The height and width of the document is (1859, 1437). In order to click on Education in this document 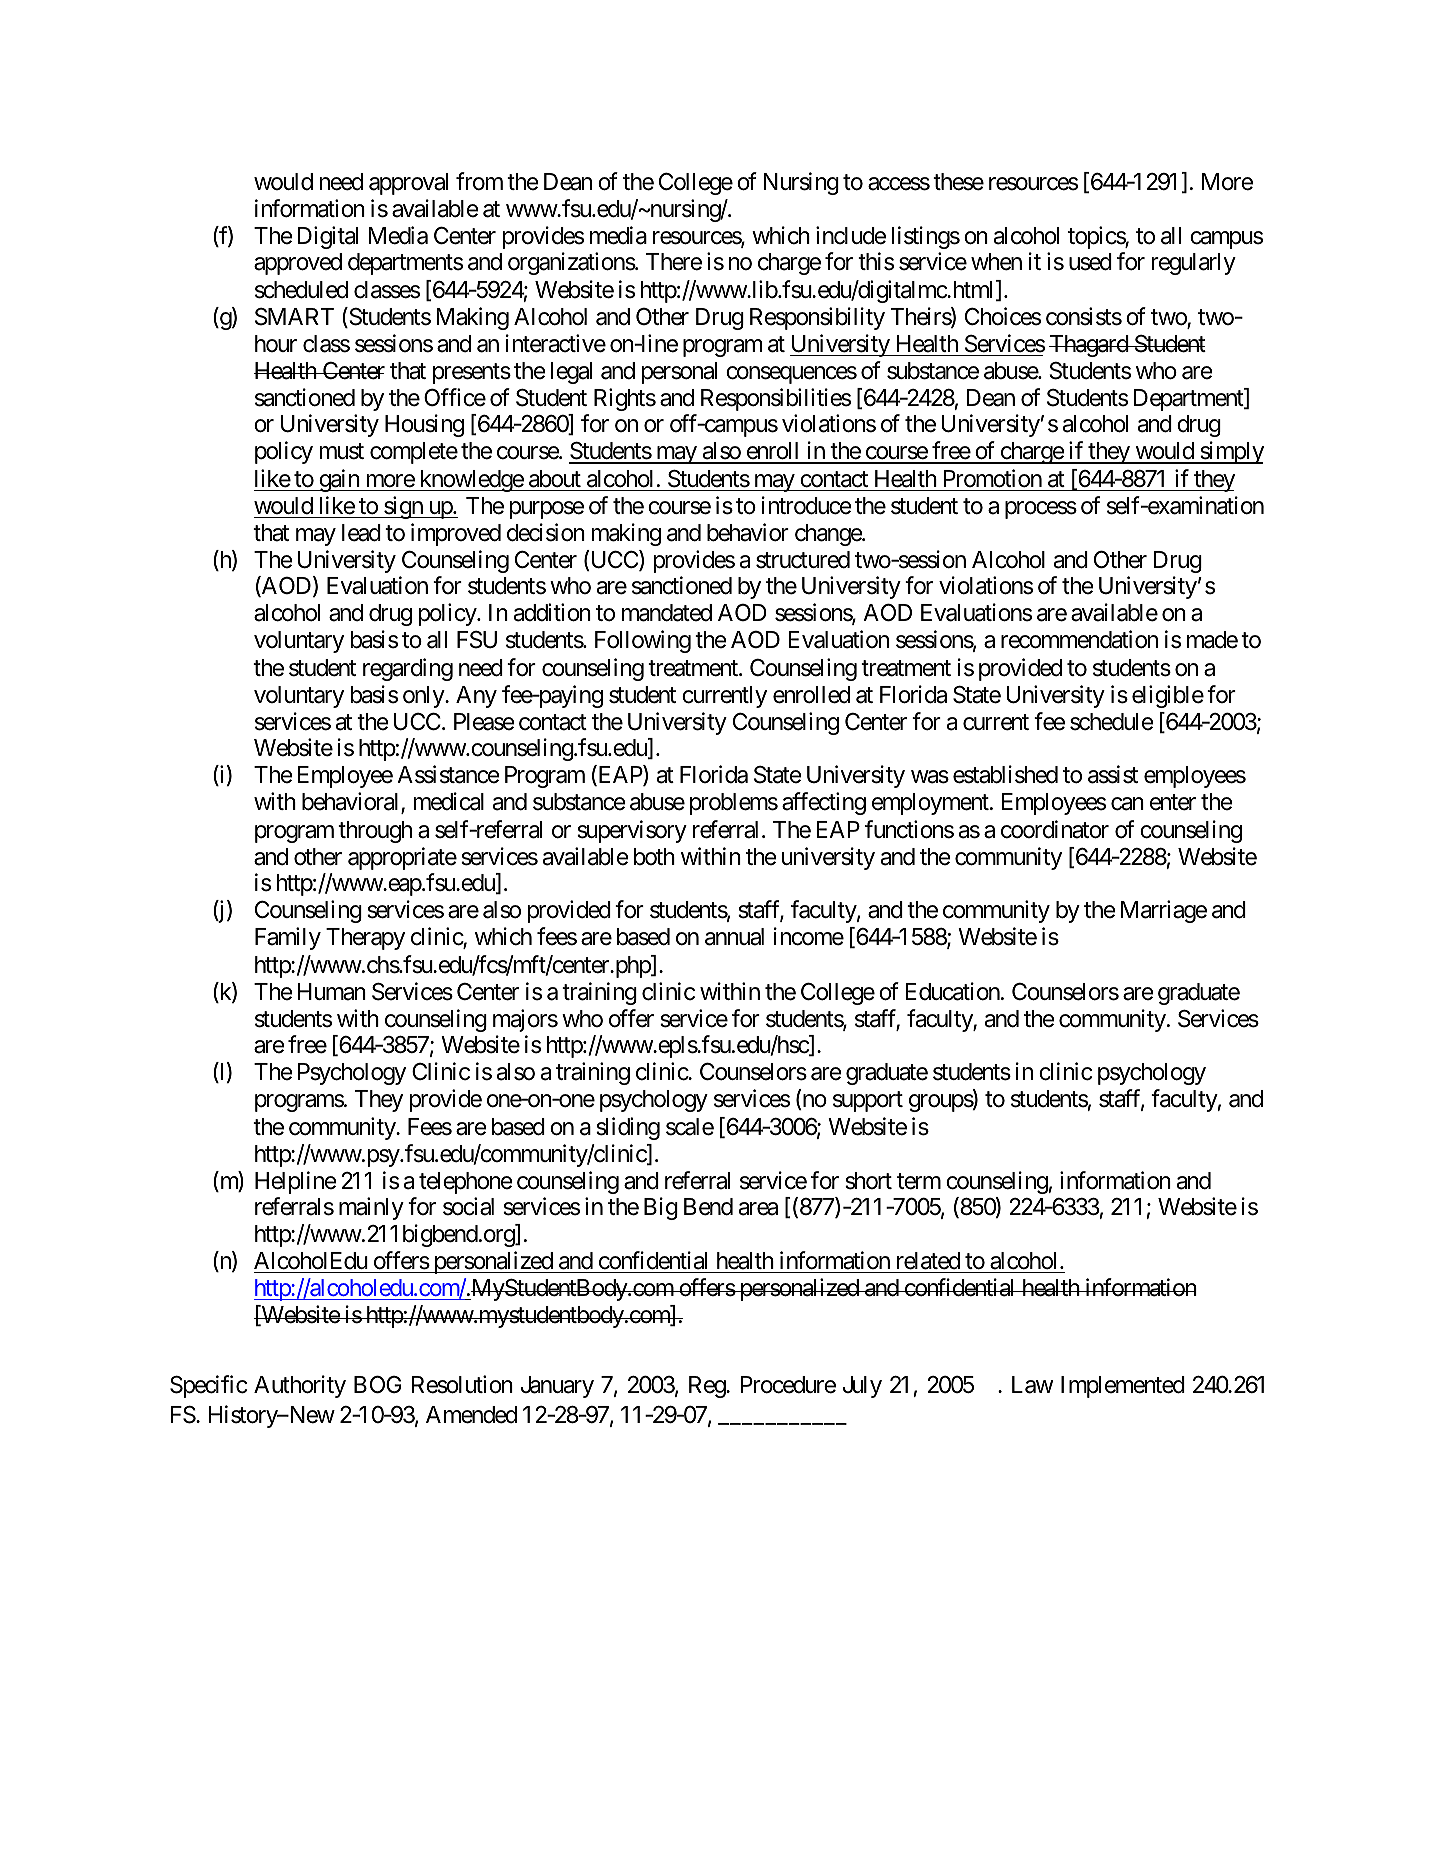, I will do `click(952, 991)`.
